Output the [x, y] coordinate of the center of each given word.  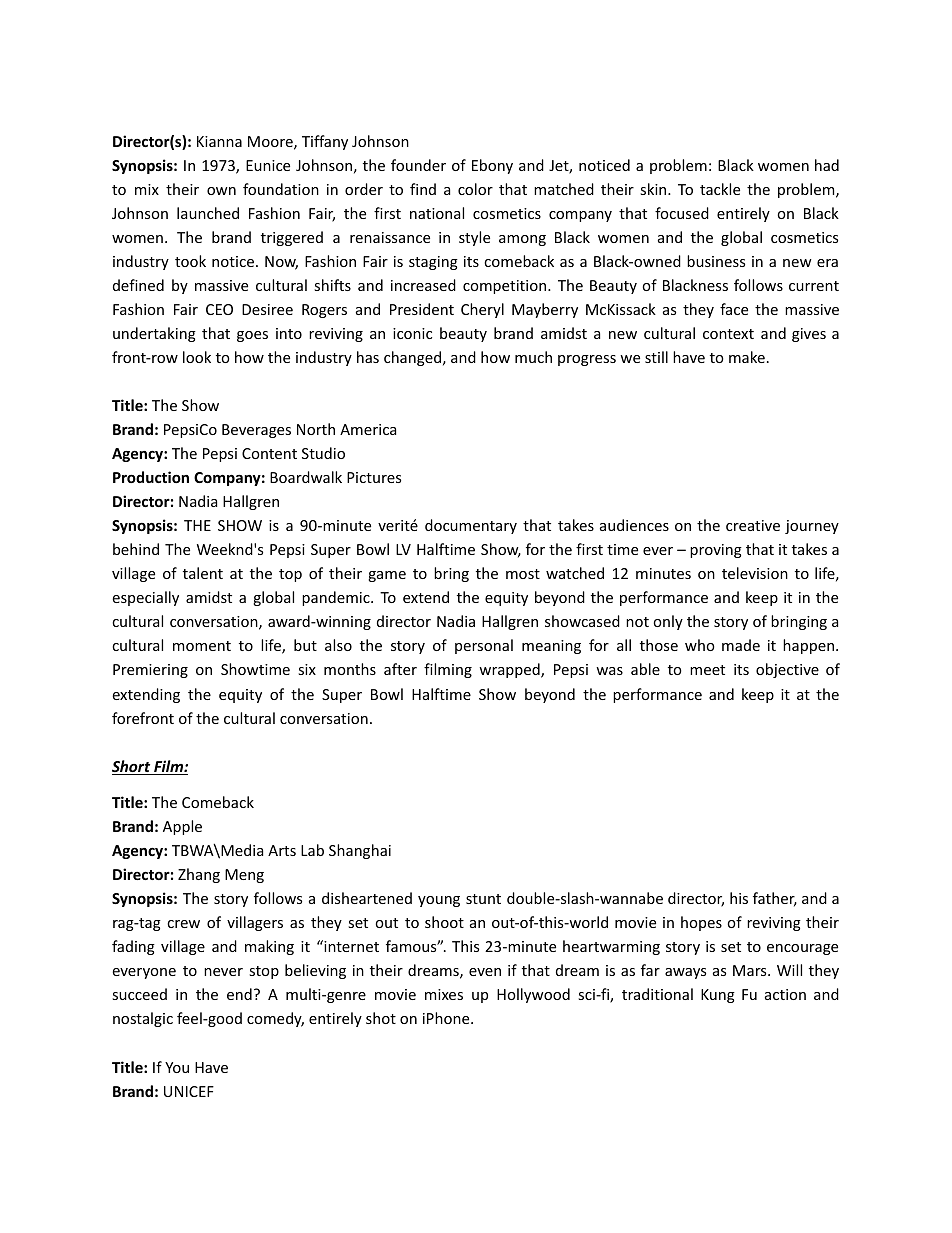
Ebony [492, 166]
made [741, 645]
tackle [720, 189]
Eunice [268, 165]
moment [202, 646]
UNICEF [189, 1091]
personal [484, 646]
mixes [444, 994]
